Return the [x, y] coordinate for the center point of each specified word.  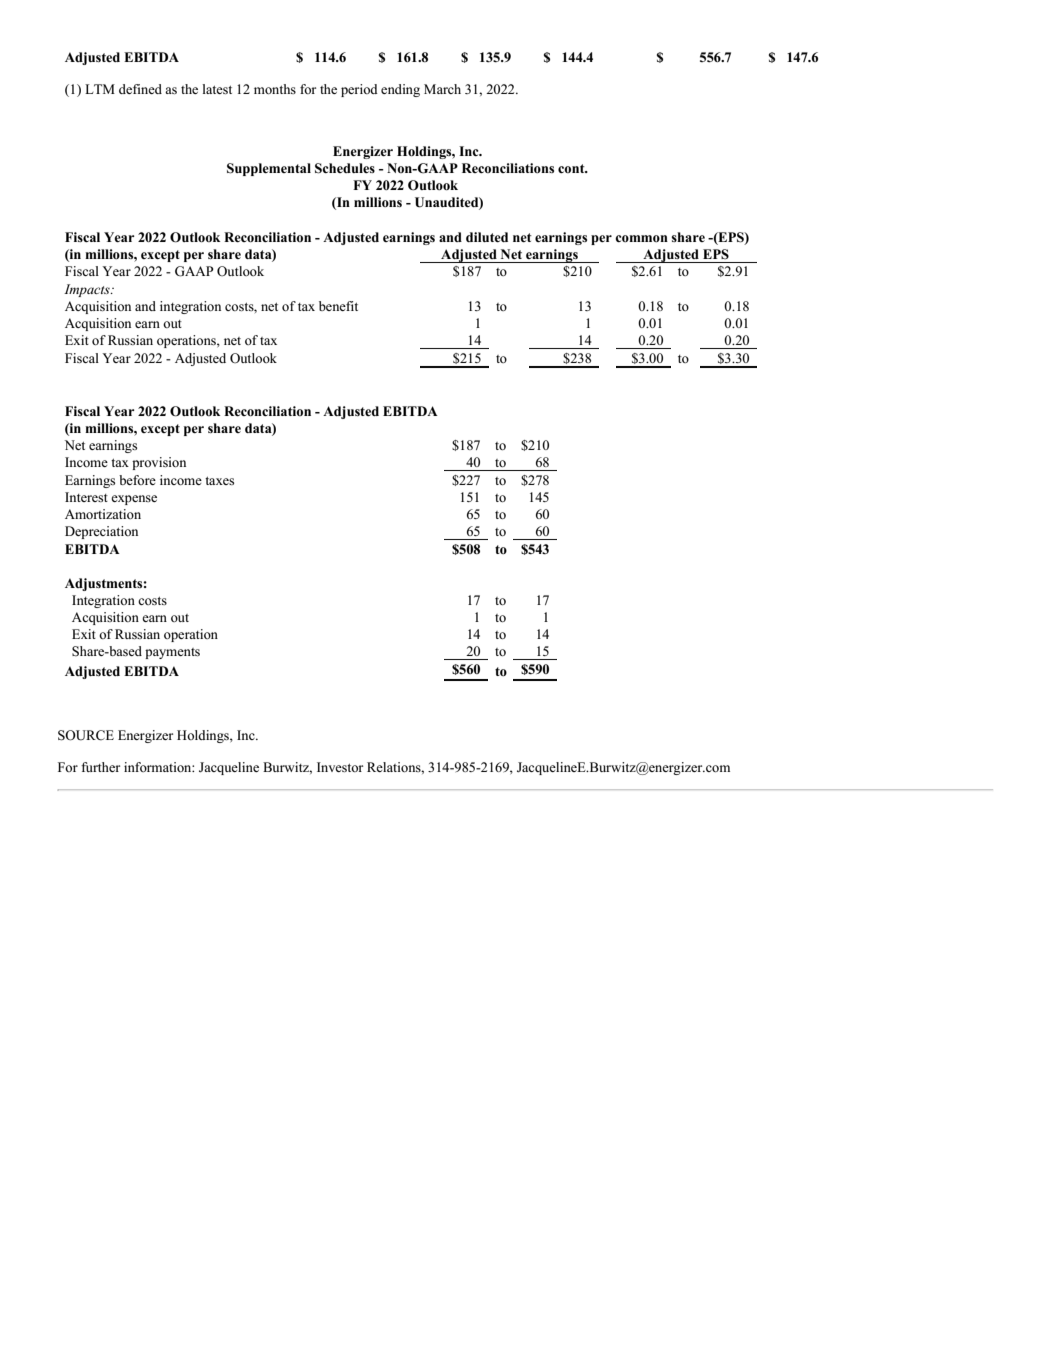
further [100, 767]
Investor [340, 767]
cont [572, 168]
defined [140, 89]
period [359, 90]
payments [172, 653]
